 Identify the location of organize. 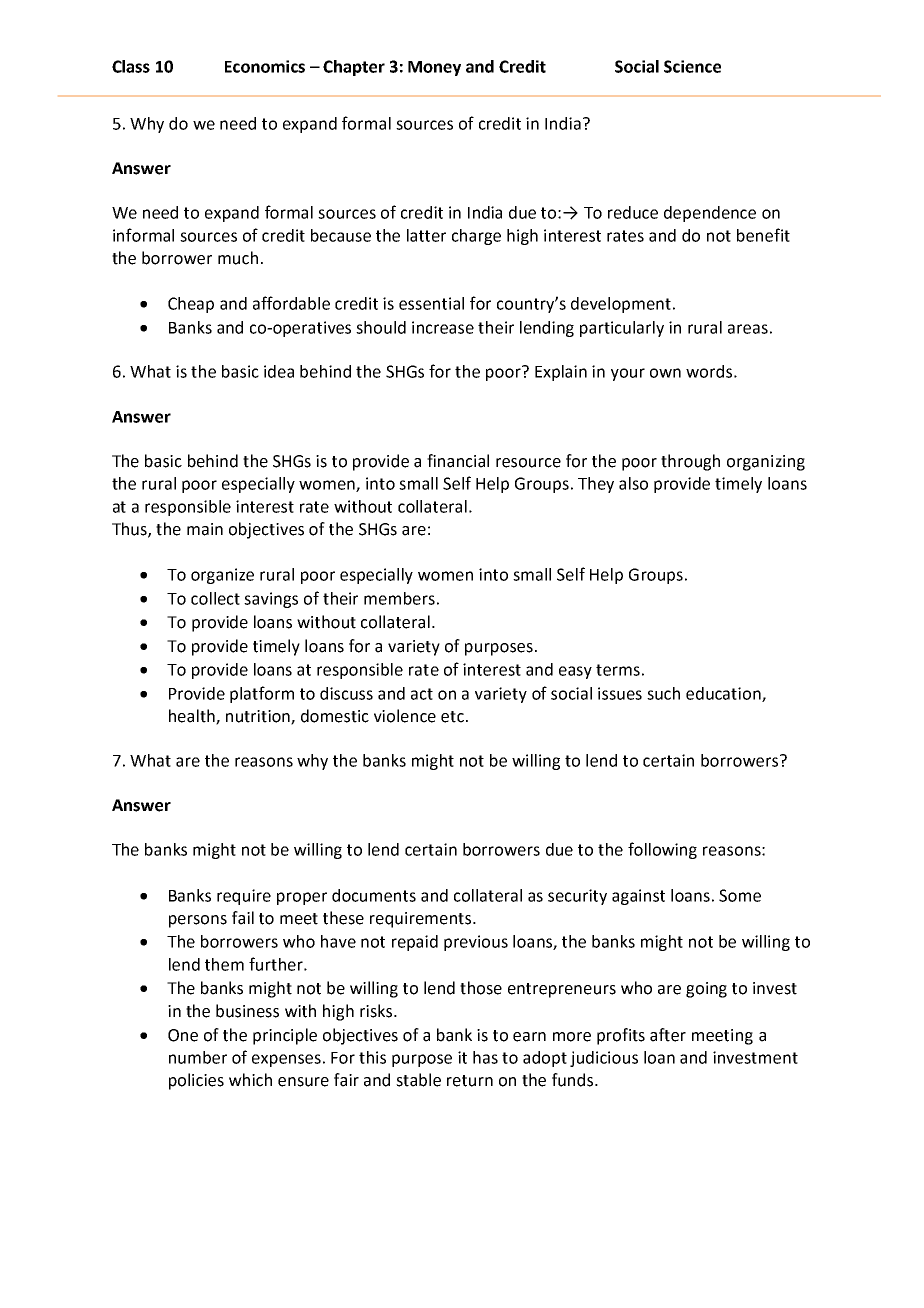
(222, 576).
